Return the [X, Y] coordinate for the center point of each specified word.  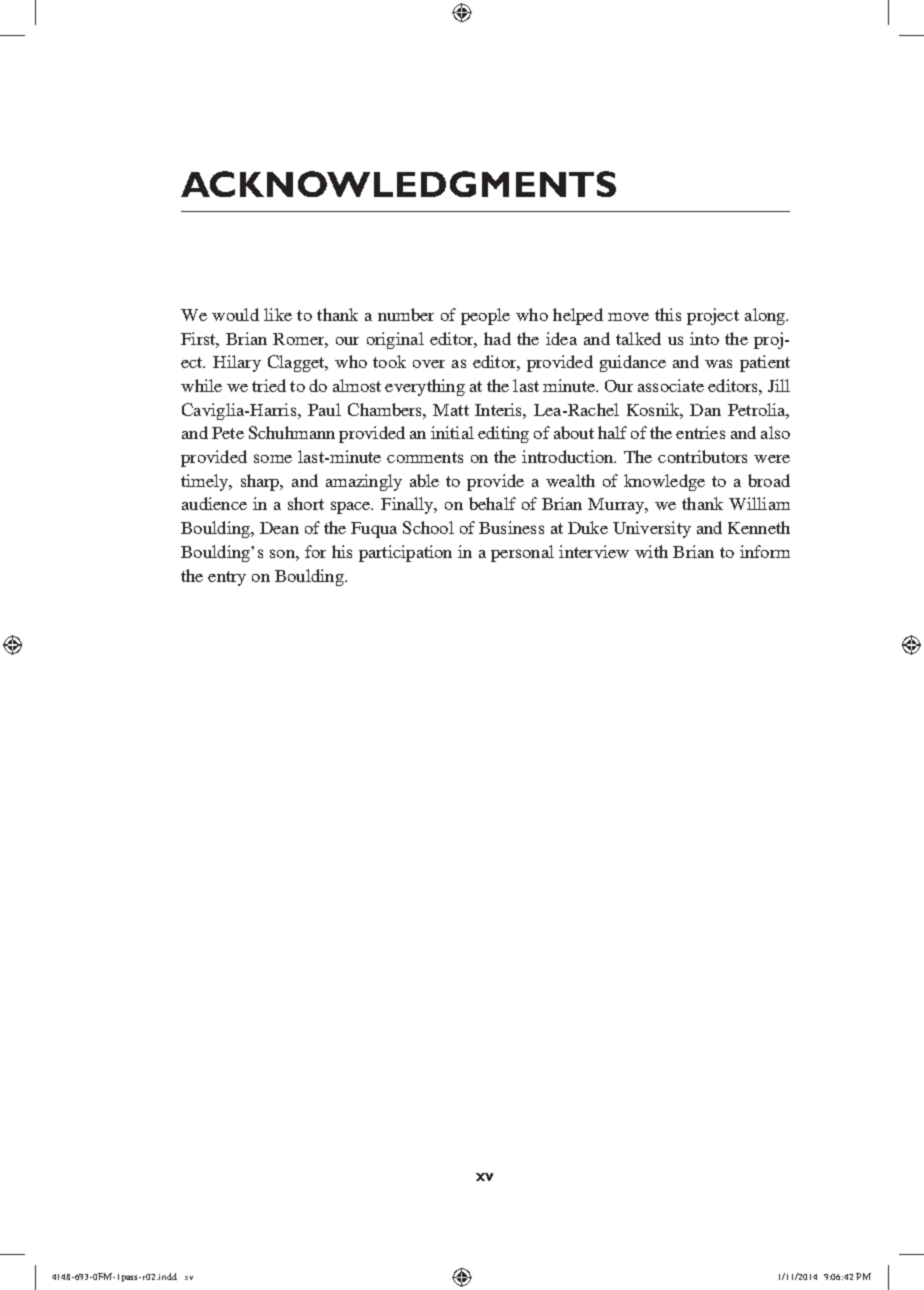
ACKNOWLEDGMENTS [398, 184]
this [668, 314]
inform [765, 551]
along [766, 316]
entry [227, 578]
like [278, 314]
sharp [261, 482]
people [485, 316]
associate [671, 385]
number [406, 314]
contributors [702, 456]
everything [425, 387]
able [424, 480]
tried [269, 385]
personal [522, 553]
